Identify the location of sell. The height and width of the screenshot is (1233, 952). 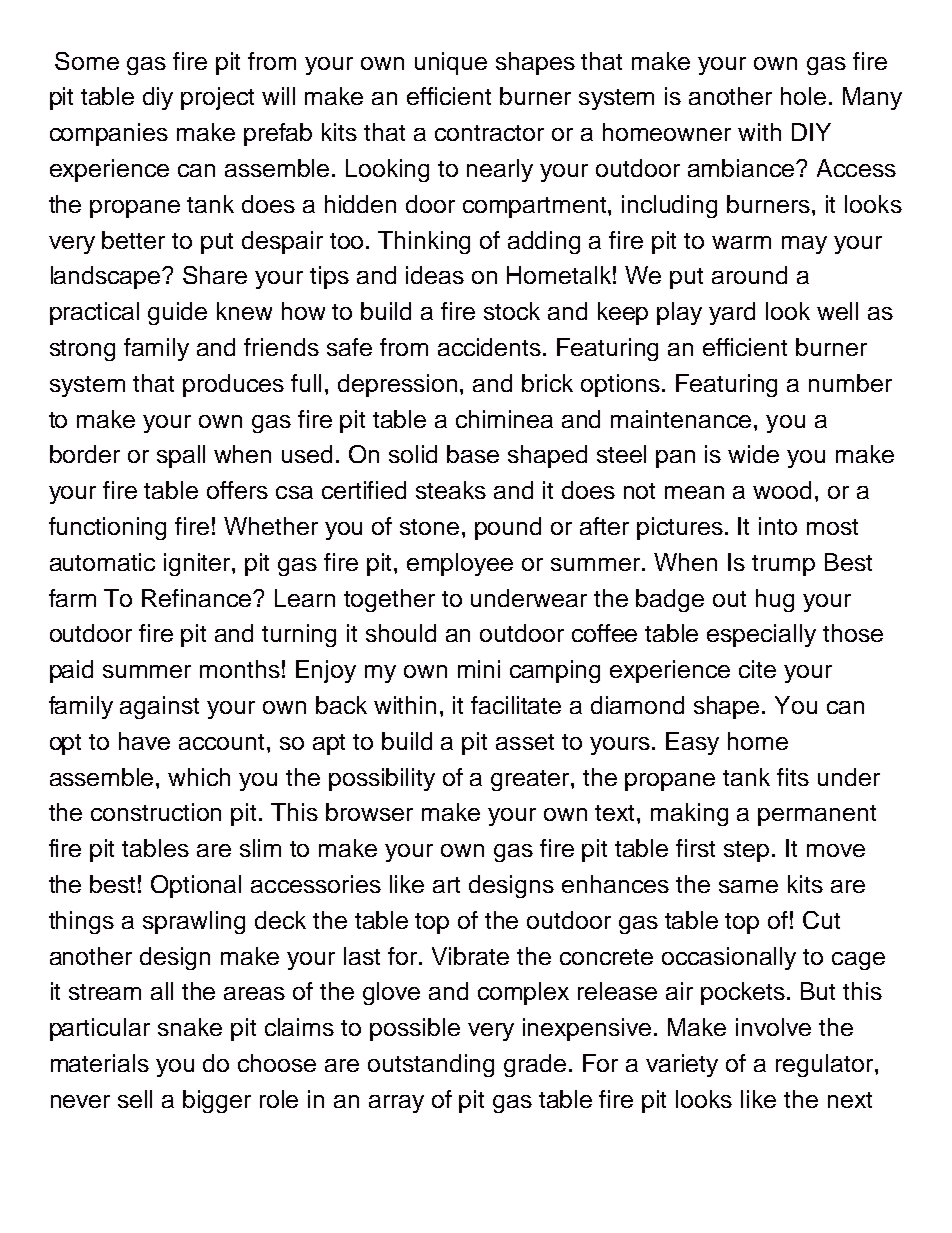
(135, 1099).
